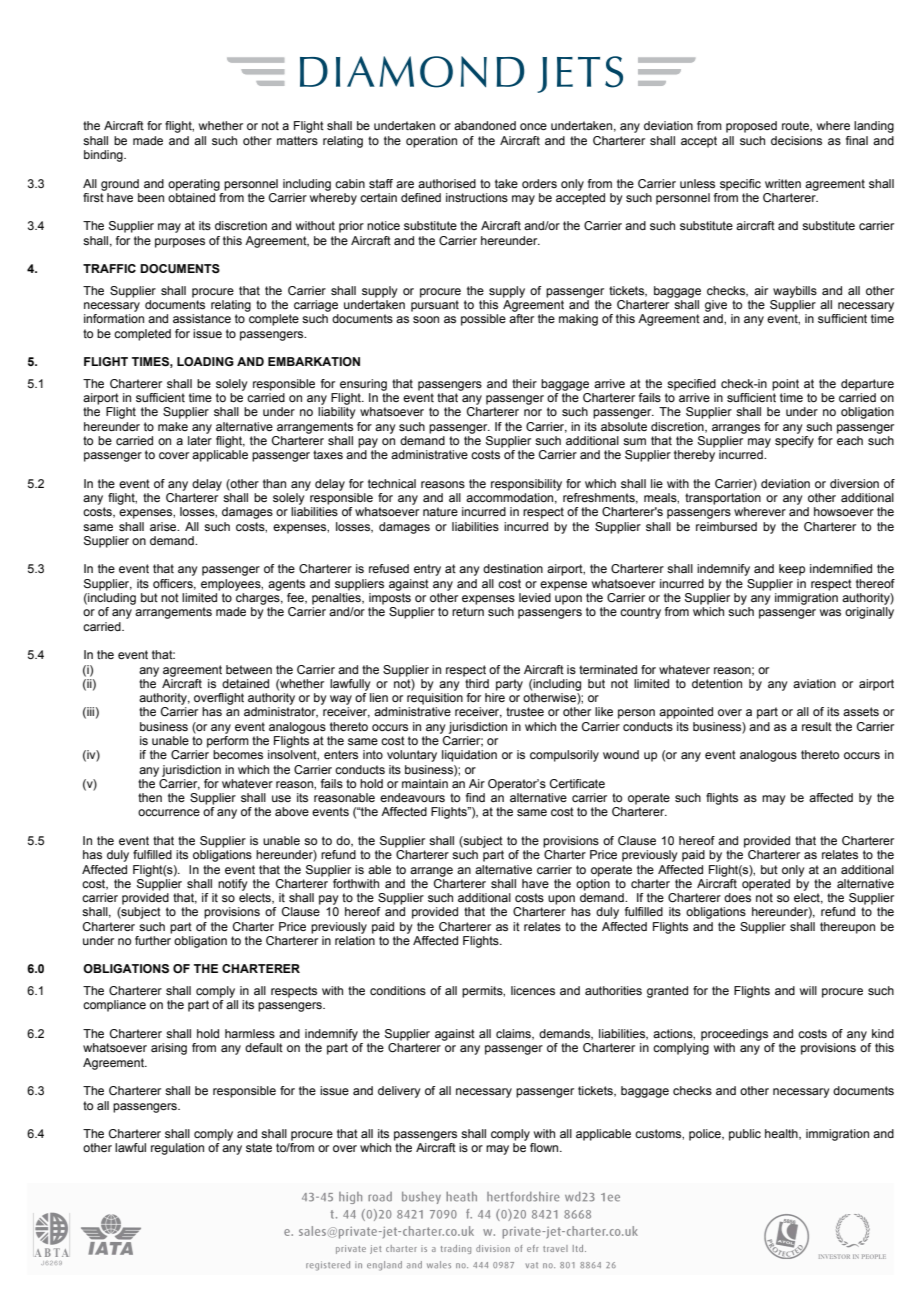 The width and height of the screenshot is (924, 1308). What do you see at coordinates (249, 669) in the screenshot?
I see `between` at bounding box center [249, 669].
